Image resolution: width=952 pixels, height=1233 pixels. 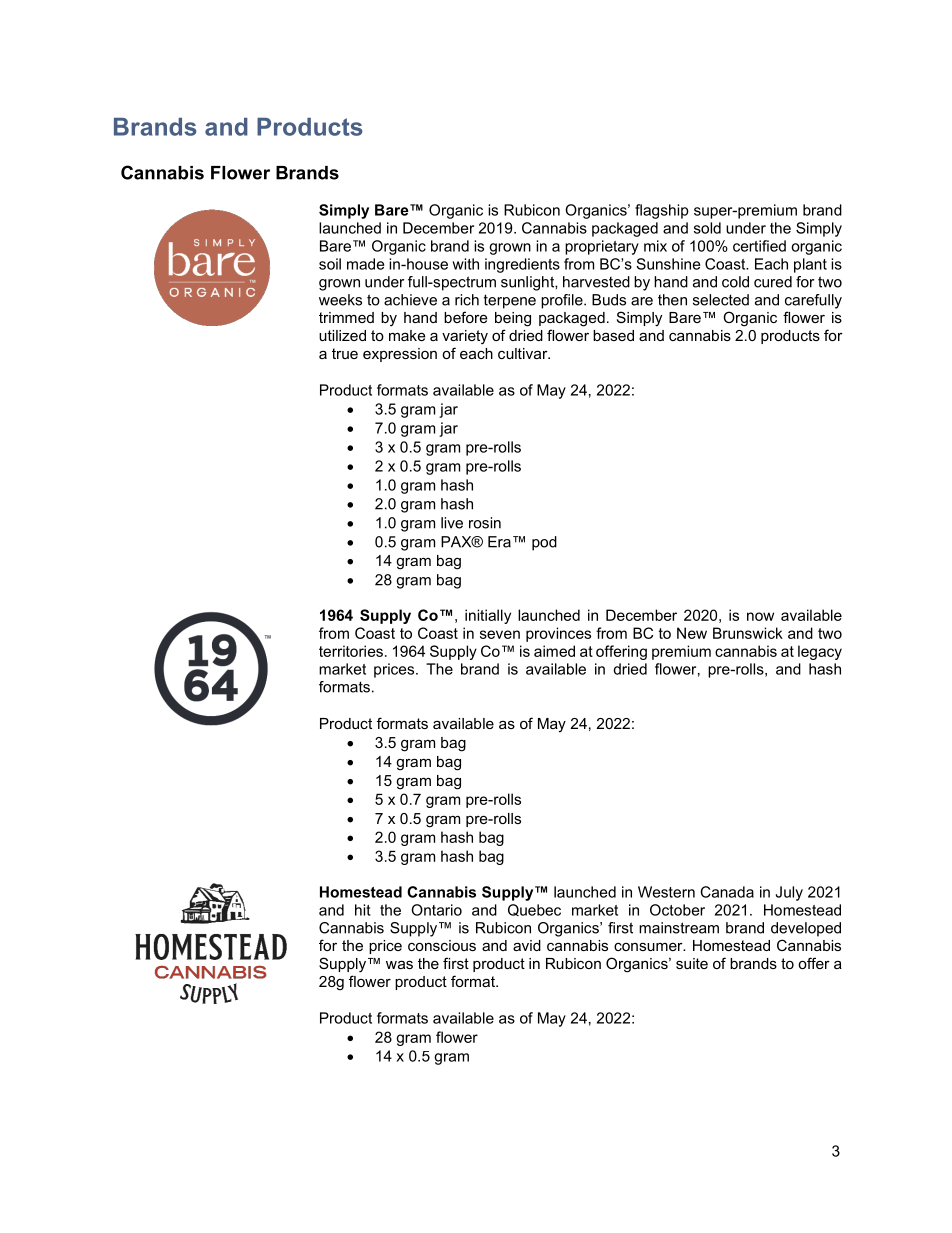 I want to click on made, so click(x=365, y=264).
